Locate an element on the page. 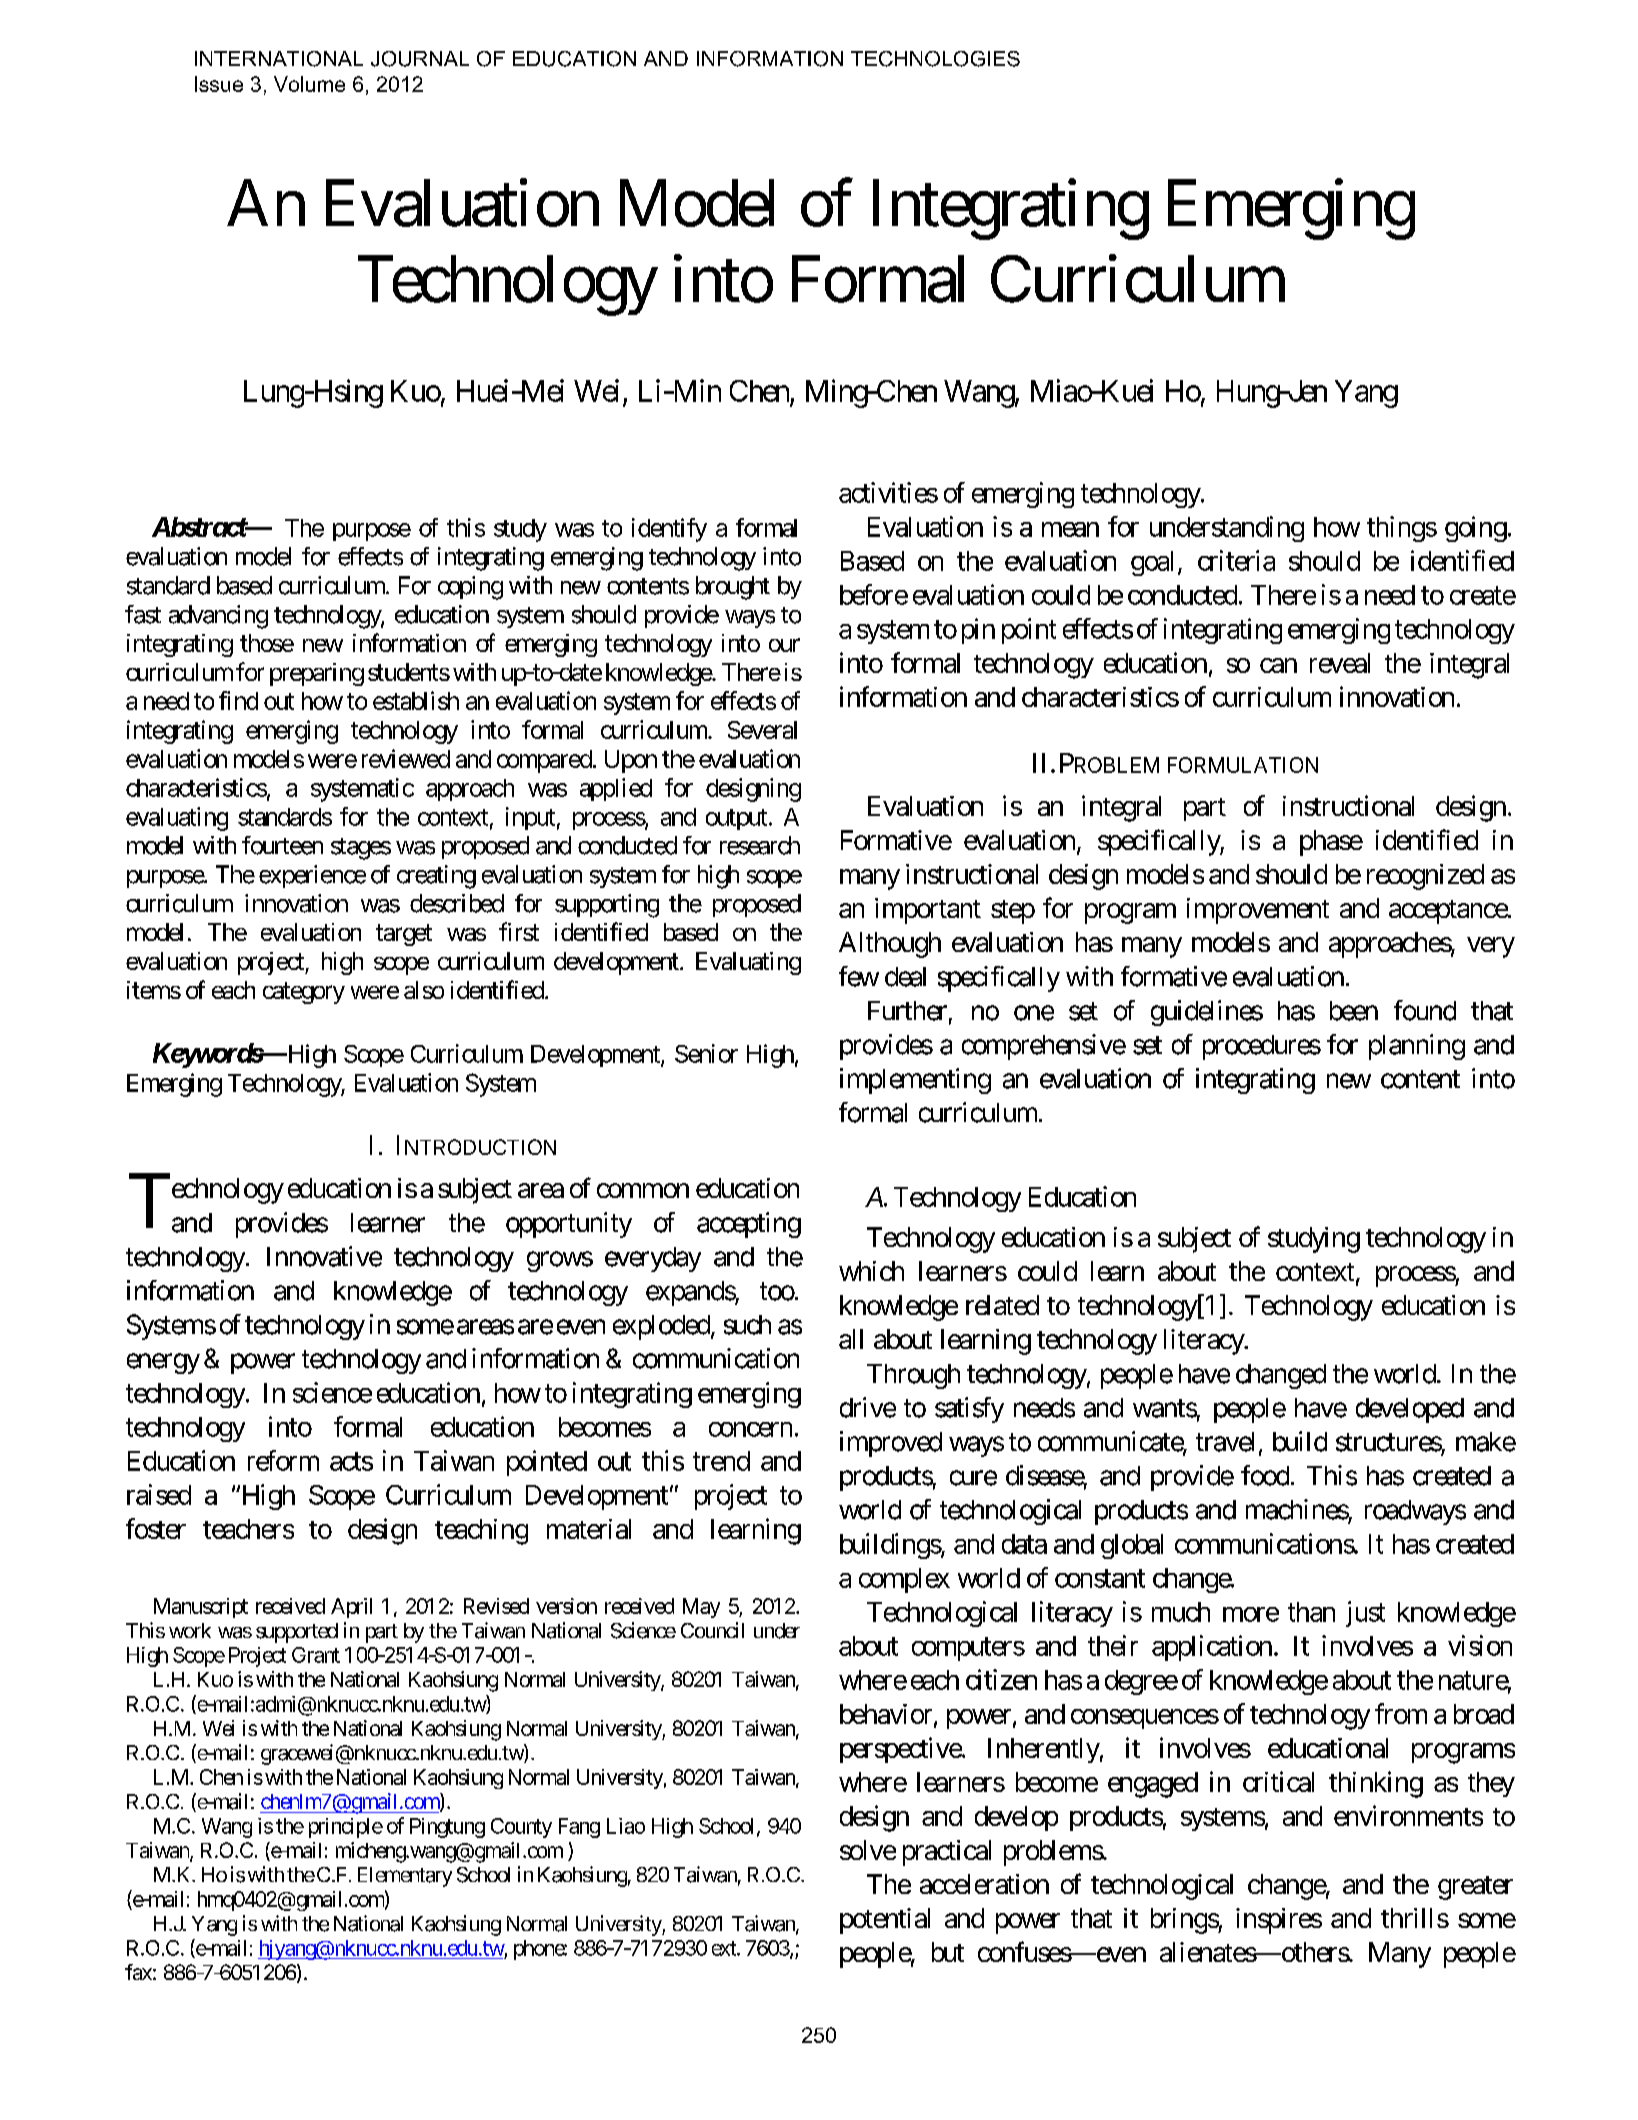 This document has height=2120, width=1638. Elementary is located at coordinates (405, 1877).
